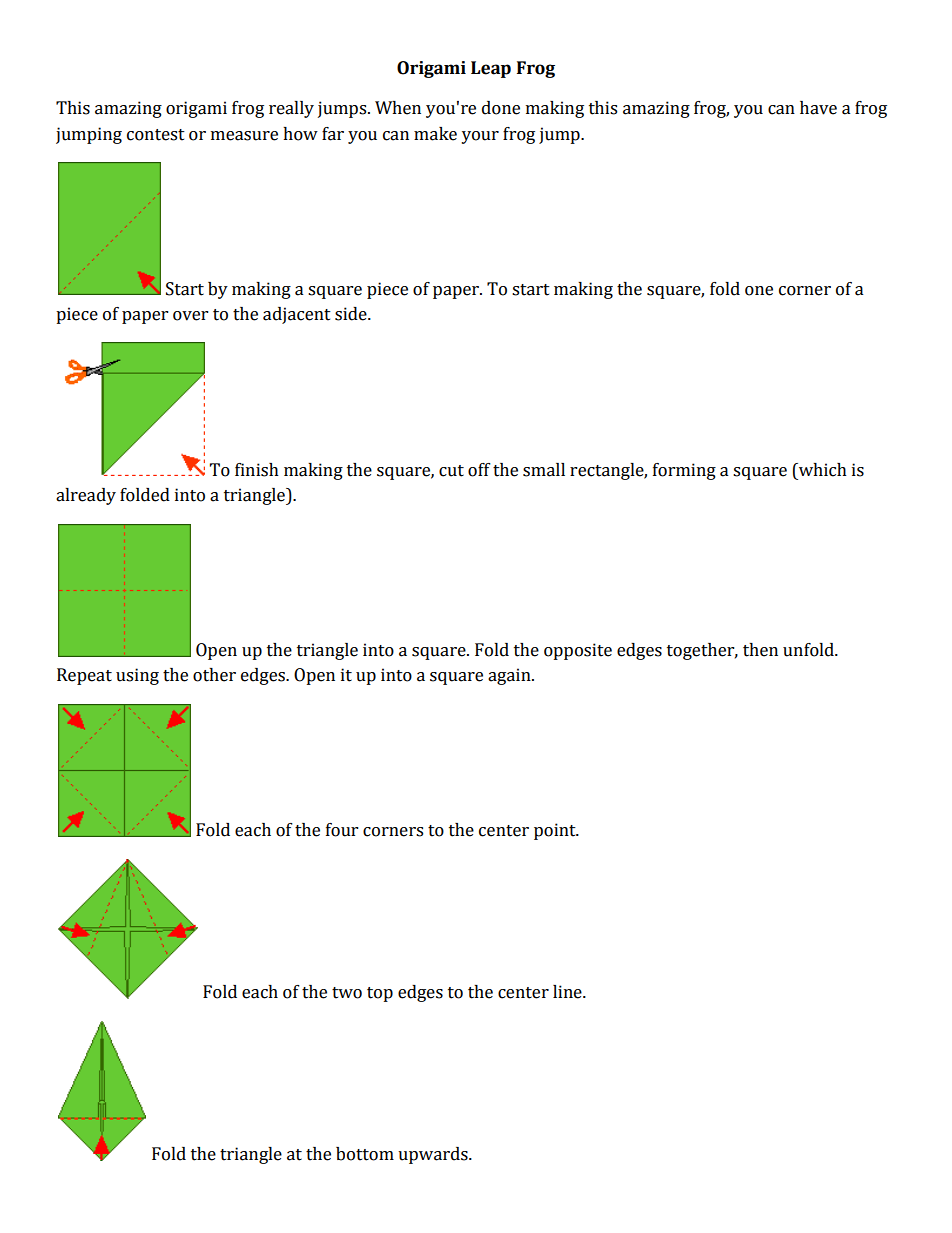 The image size is (952, 1233). Describe the element at coordinates (352, 314) in the screenshot. I see `side` at that location.
